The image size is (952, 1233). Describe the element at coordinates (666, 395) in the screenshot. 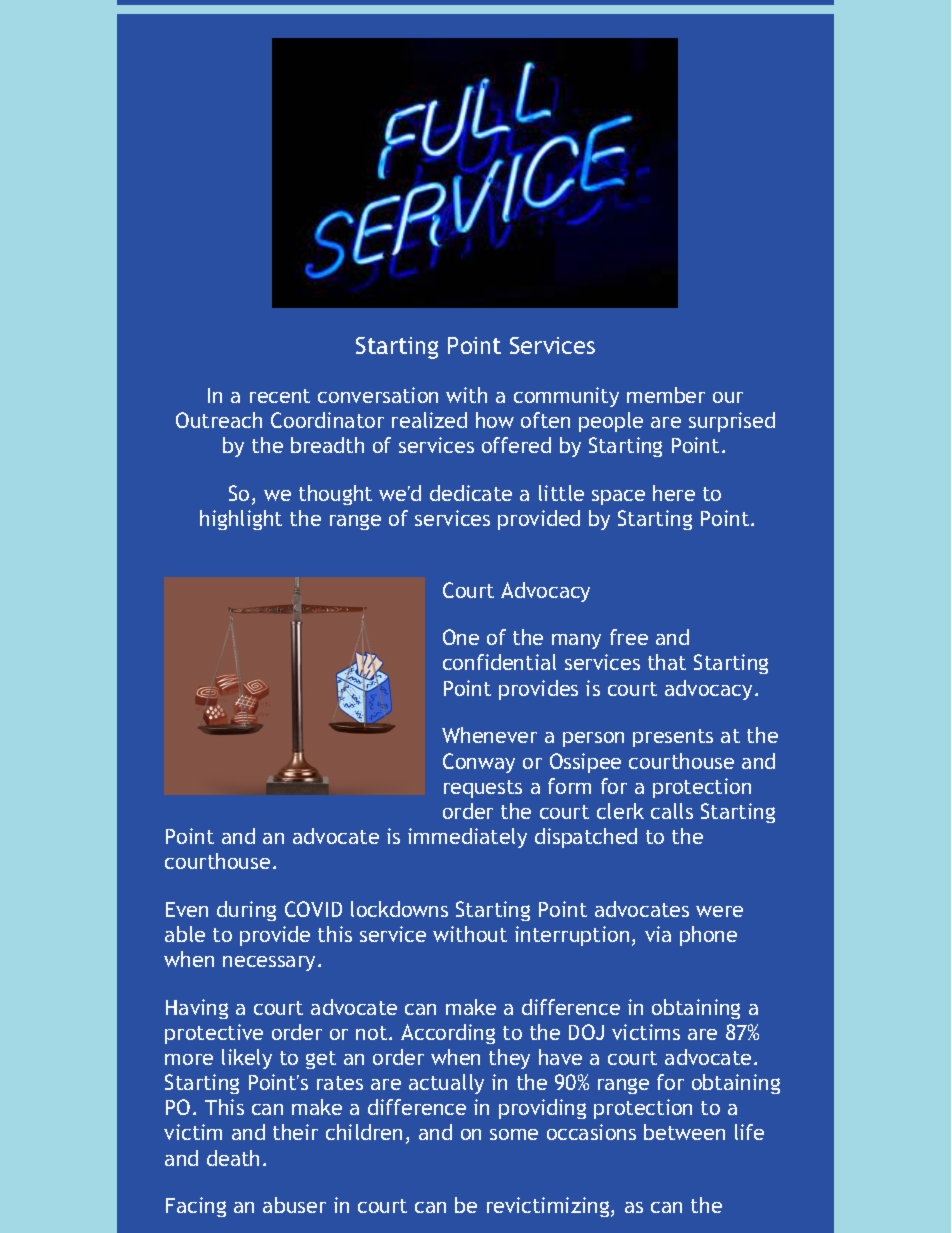

I see `member` at that location.
